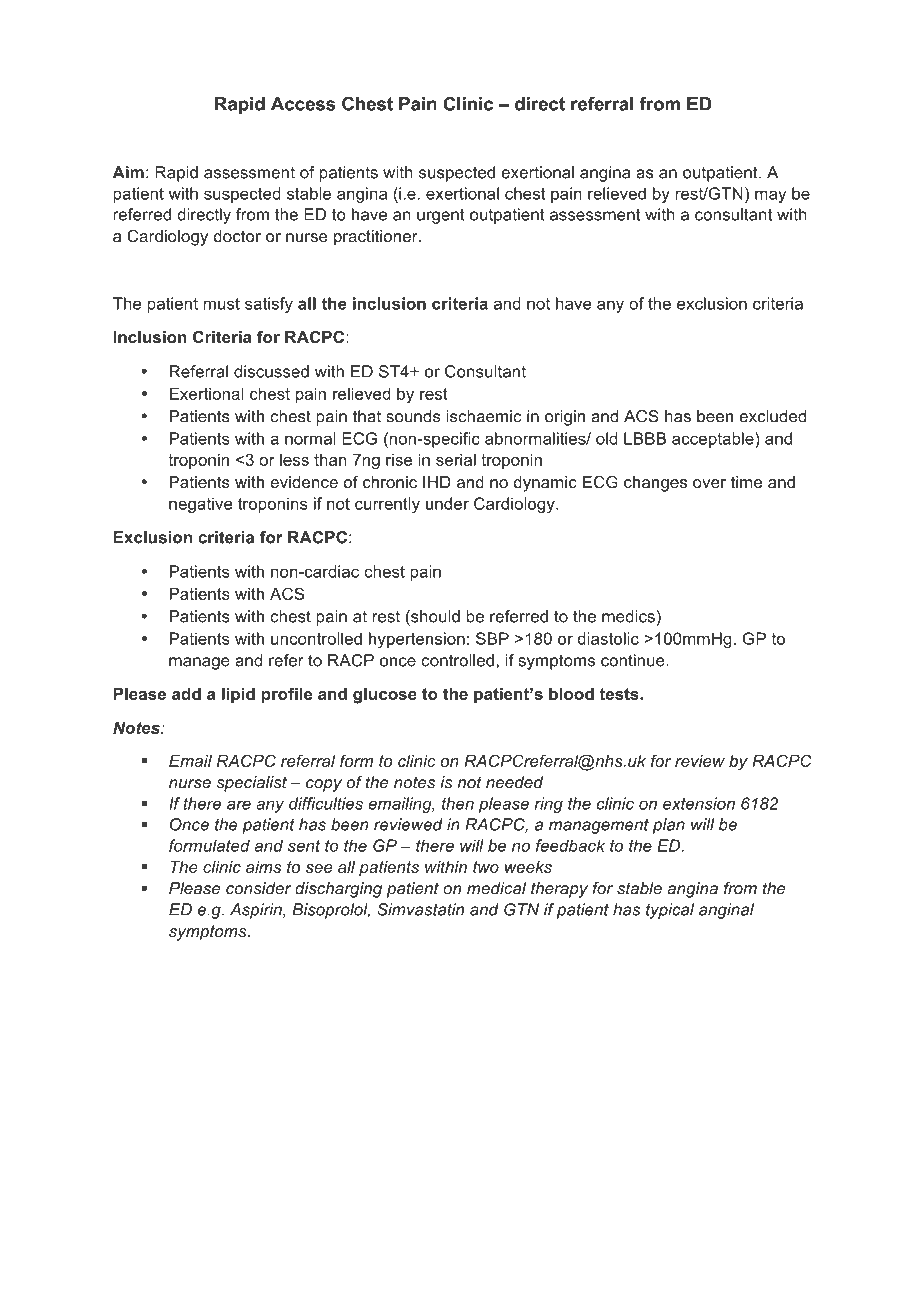  Describe the element at coordinates (670, 911) in the document. I see `typical` at that location.
